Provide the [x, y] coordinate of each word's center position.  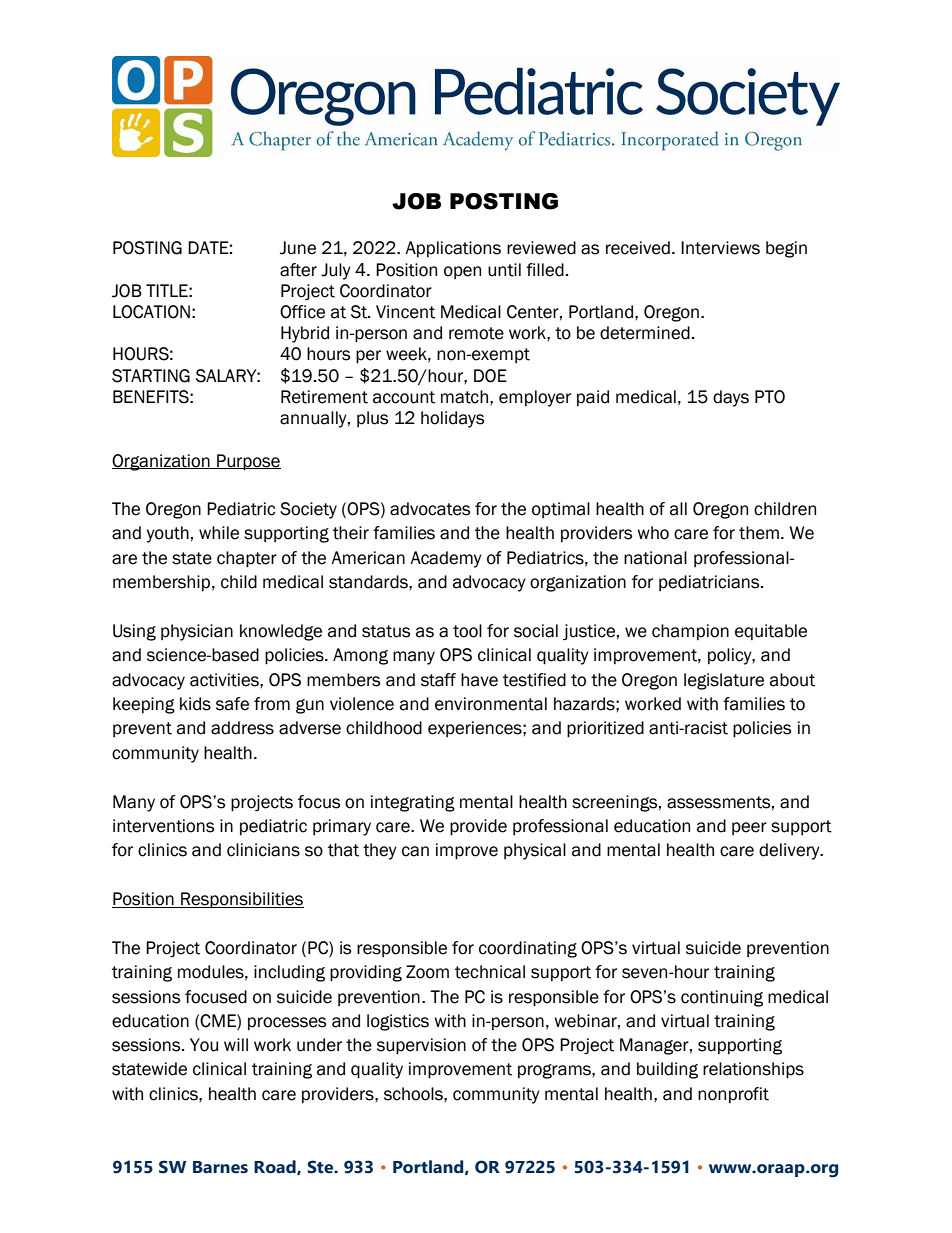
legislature [724, 681]
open [462, 272]
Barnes [220, 1167]
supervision [421, 1046]
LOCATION [151, 312]
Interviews [720, 248]
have [479, 680]
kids [195, 704]
